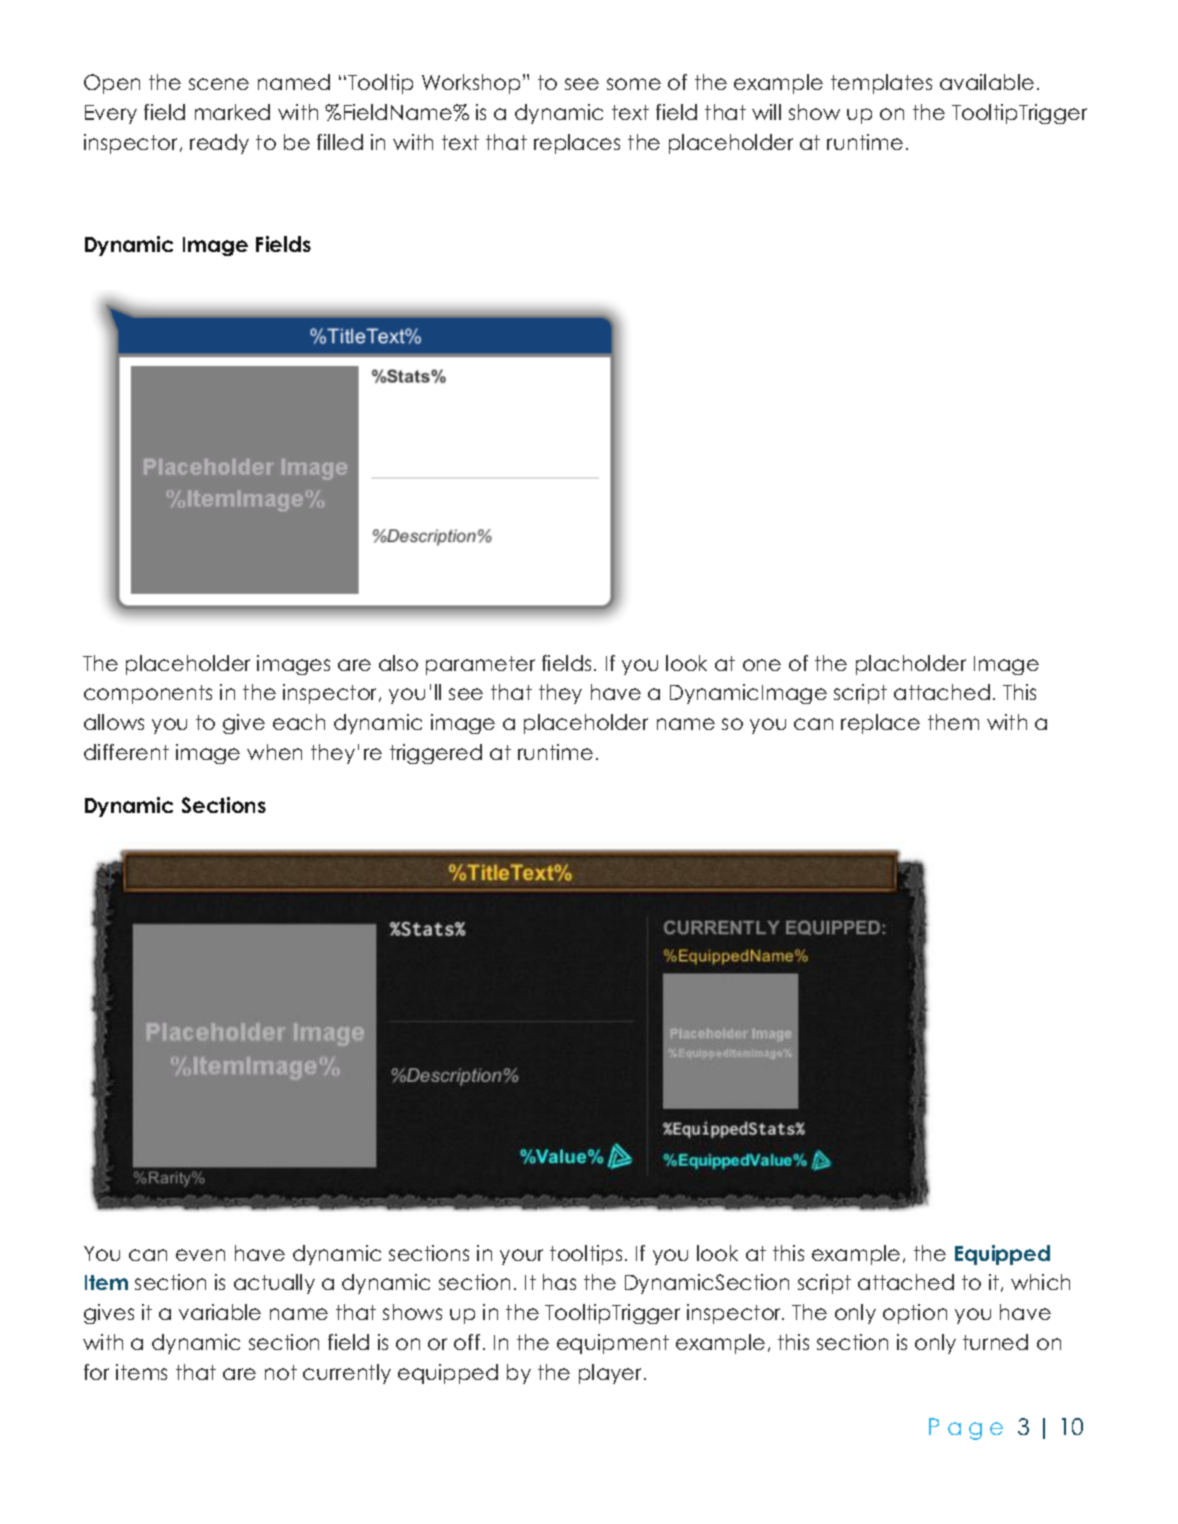 The height and width of the screenshot is (1524, 1178). Describe the element at coordinates (436, 754) in the screenshot. I see `triggered` at that location.
